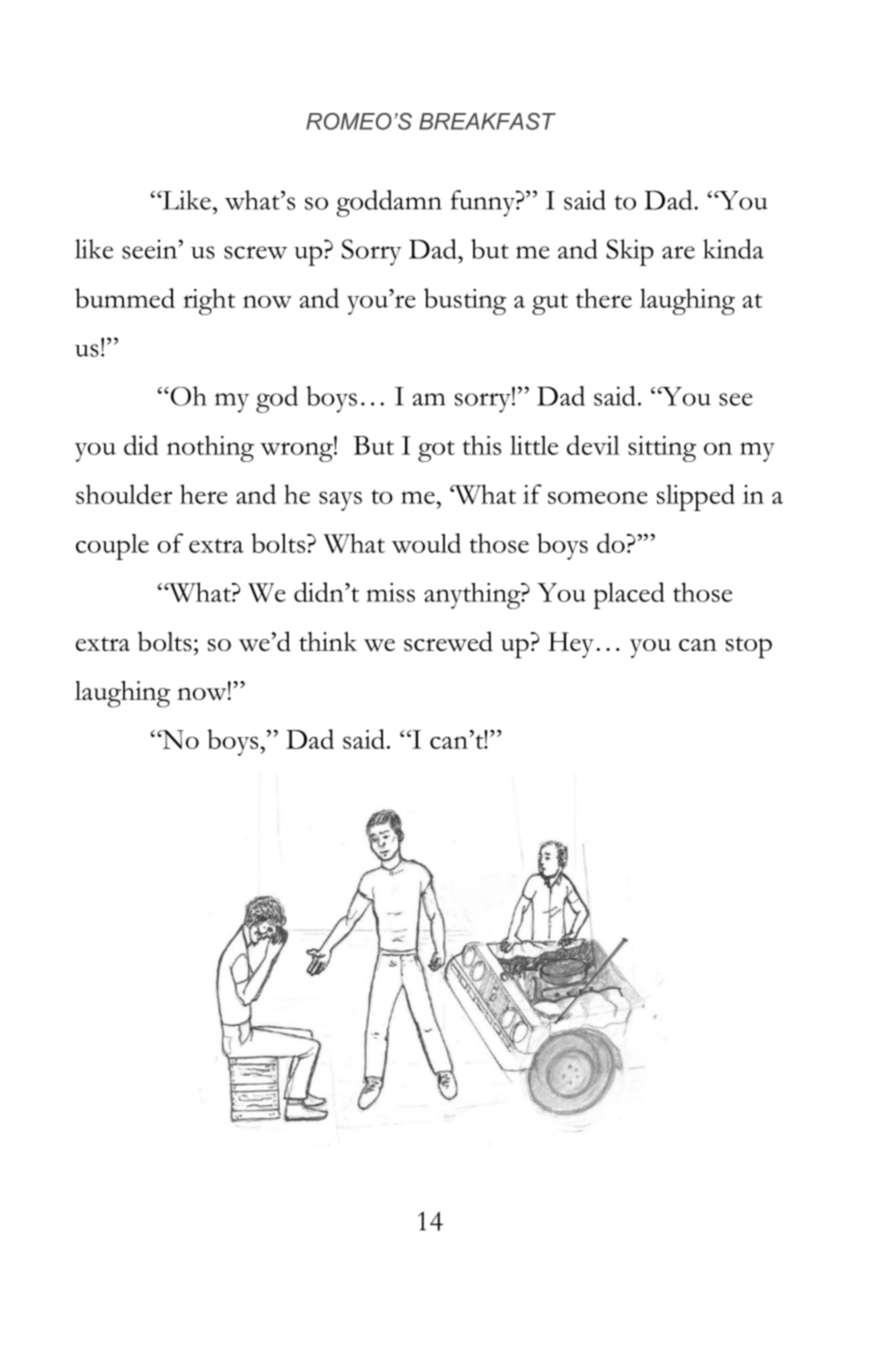  What do you see at coordinates (487, 121) in the screenshot?
I see `BREAKFAST` at bounding box center [487, 121].
